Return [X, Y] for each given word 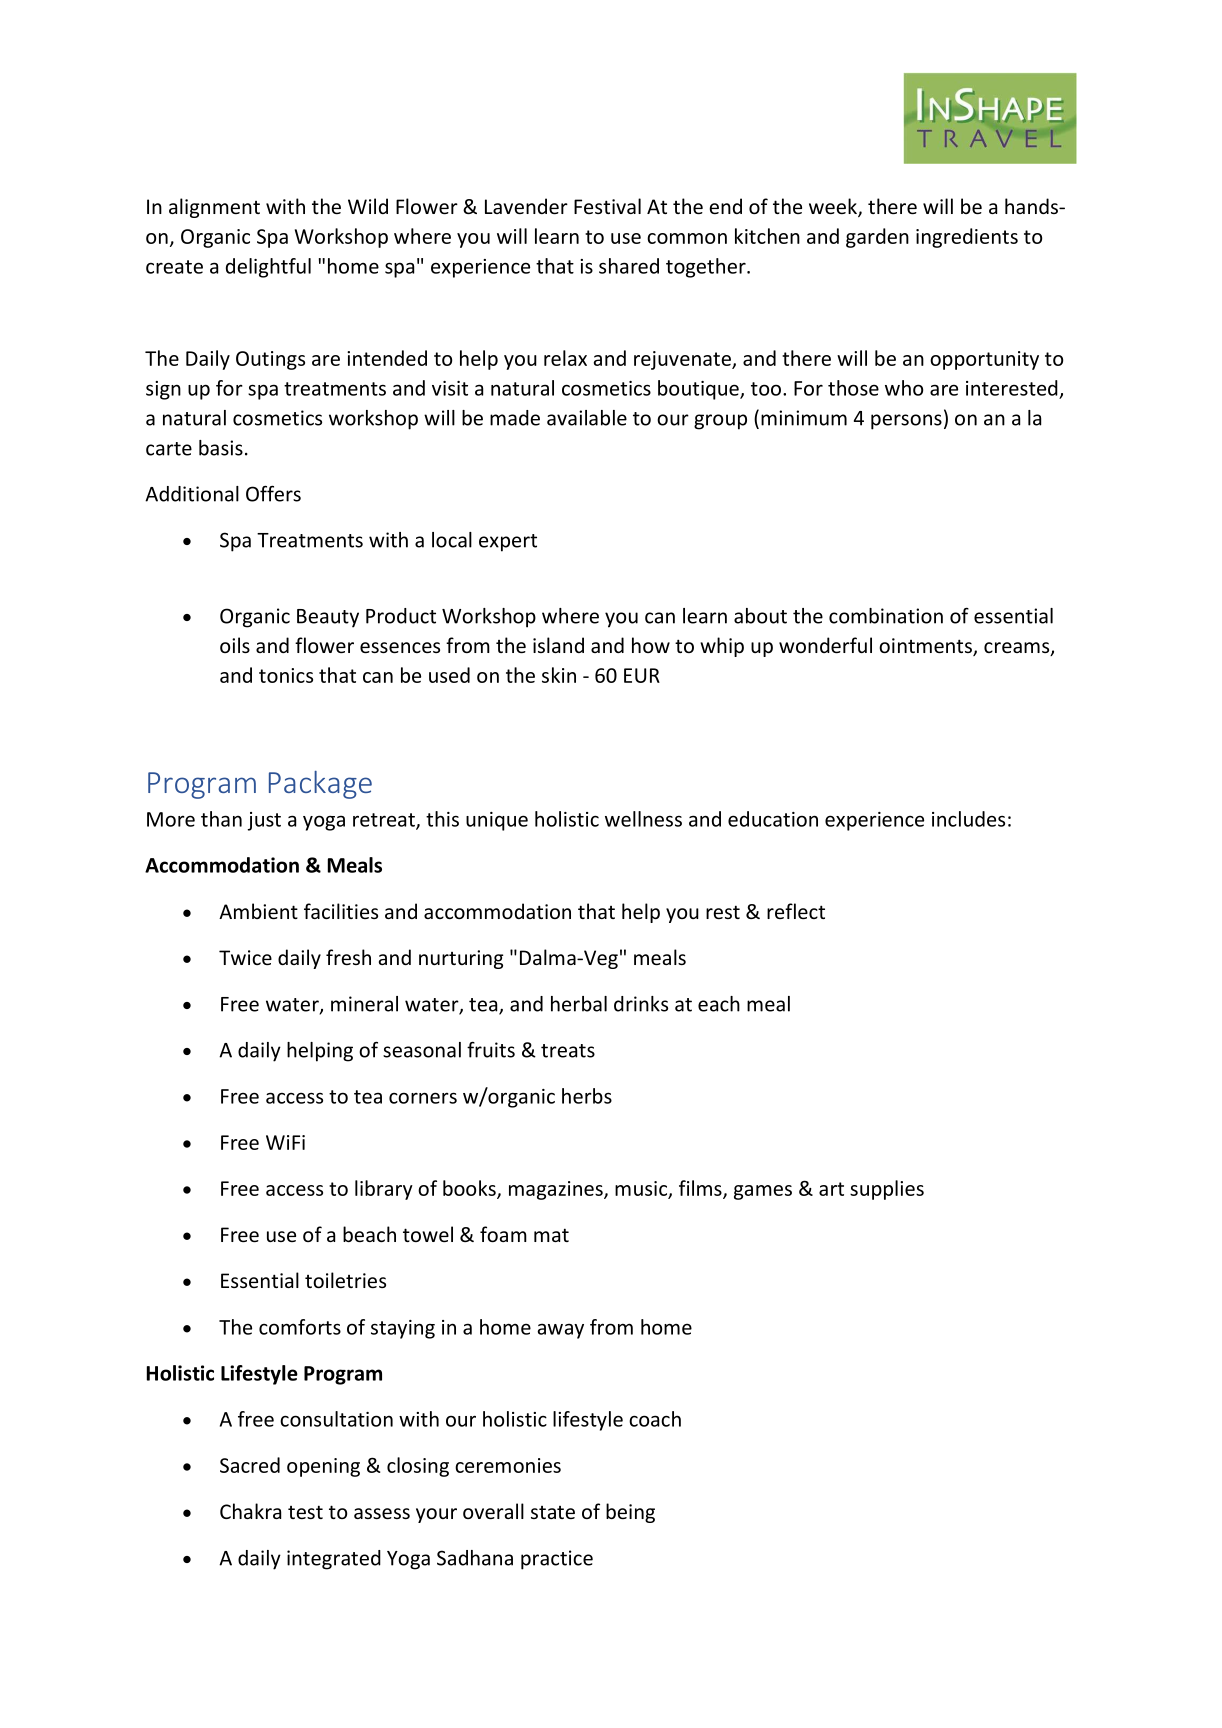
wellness [643, 819]
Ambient [258, 911]
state [553, 1512]
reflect [796, 911]
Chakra [250, 1511]
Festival [607, 206]
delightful [268, 268]
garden [877, 238]
